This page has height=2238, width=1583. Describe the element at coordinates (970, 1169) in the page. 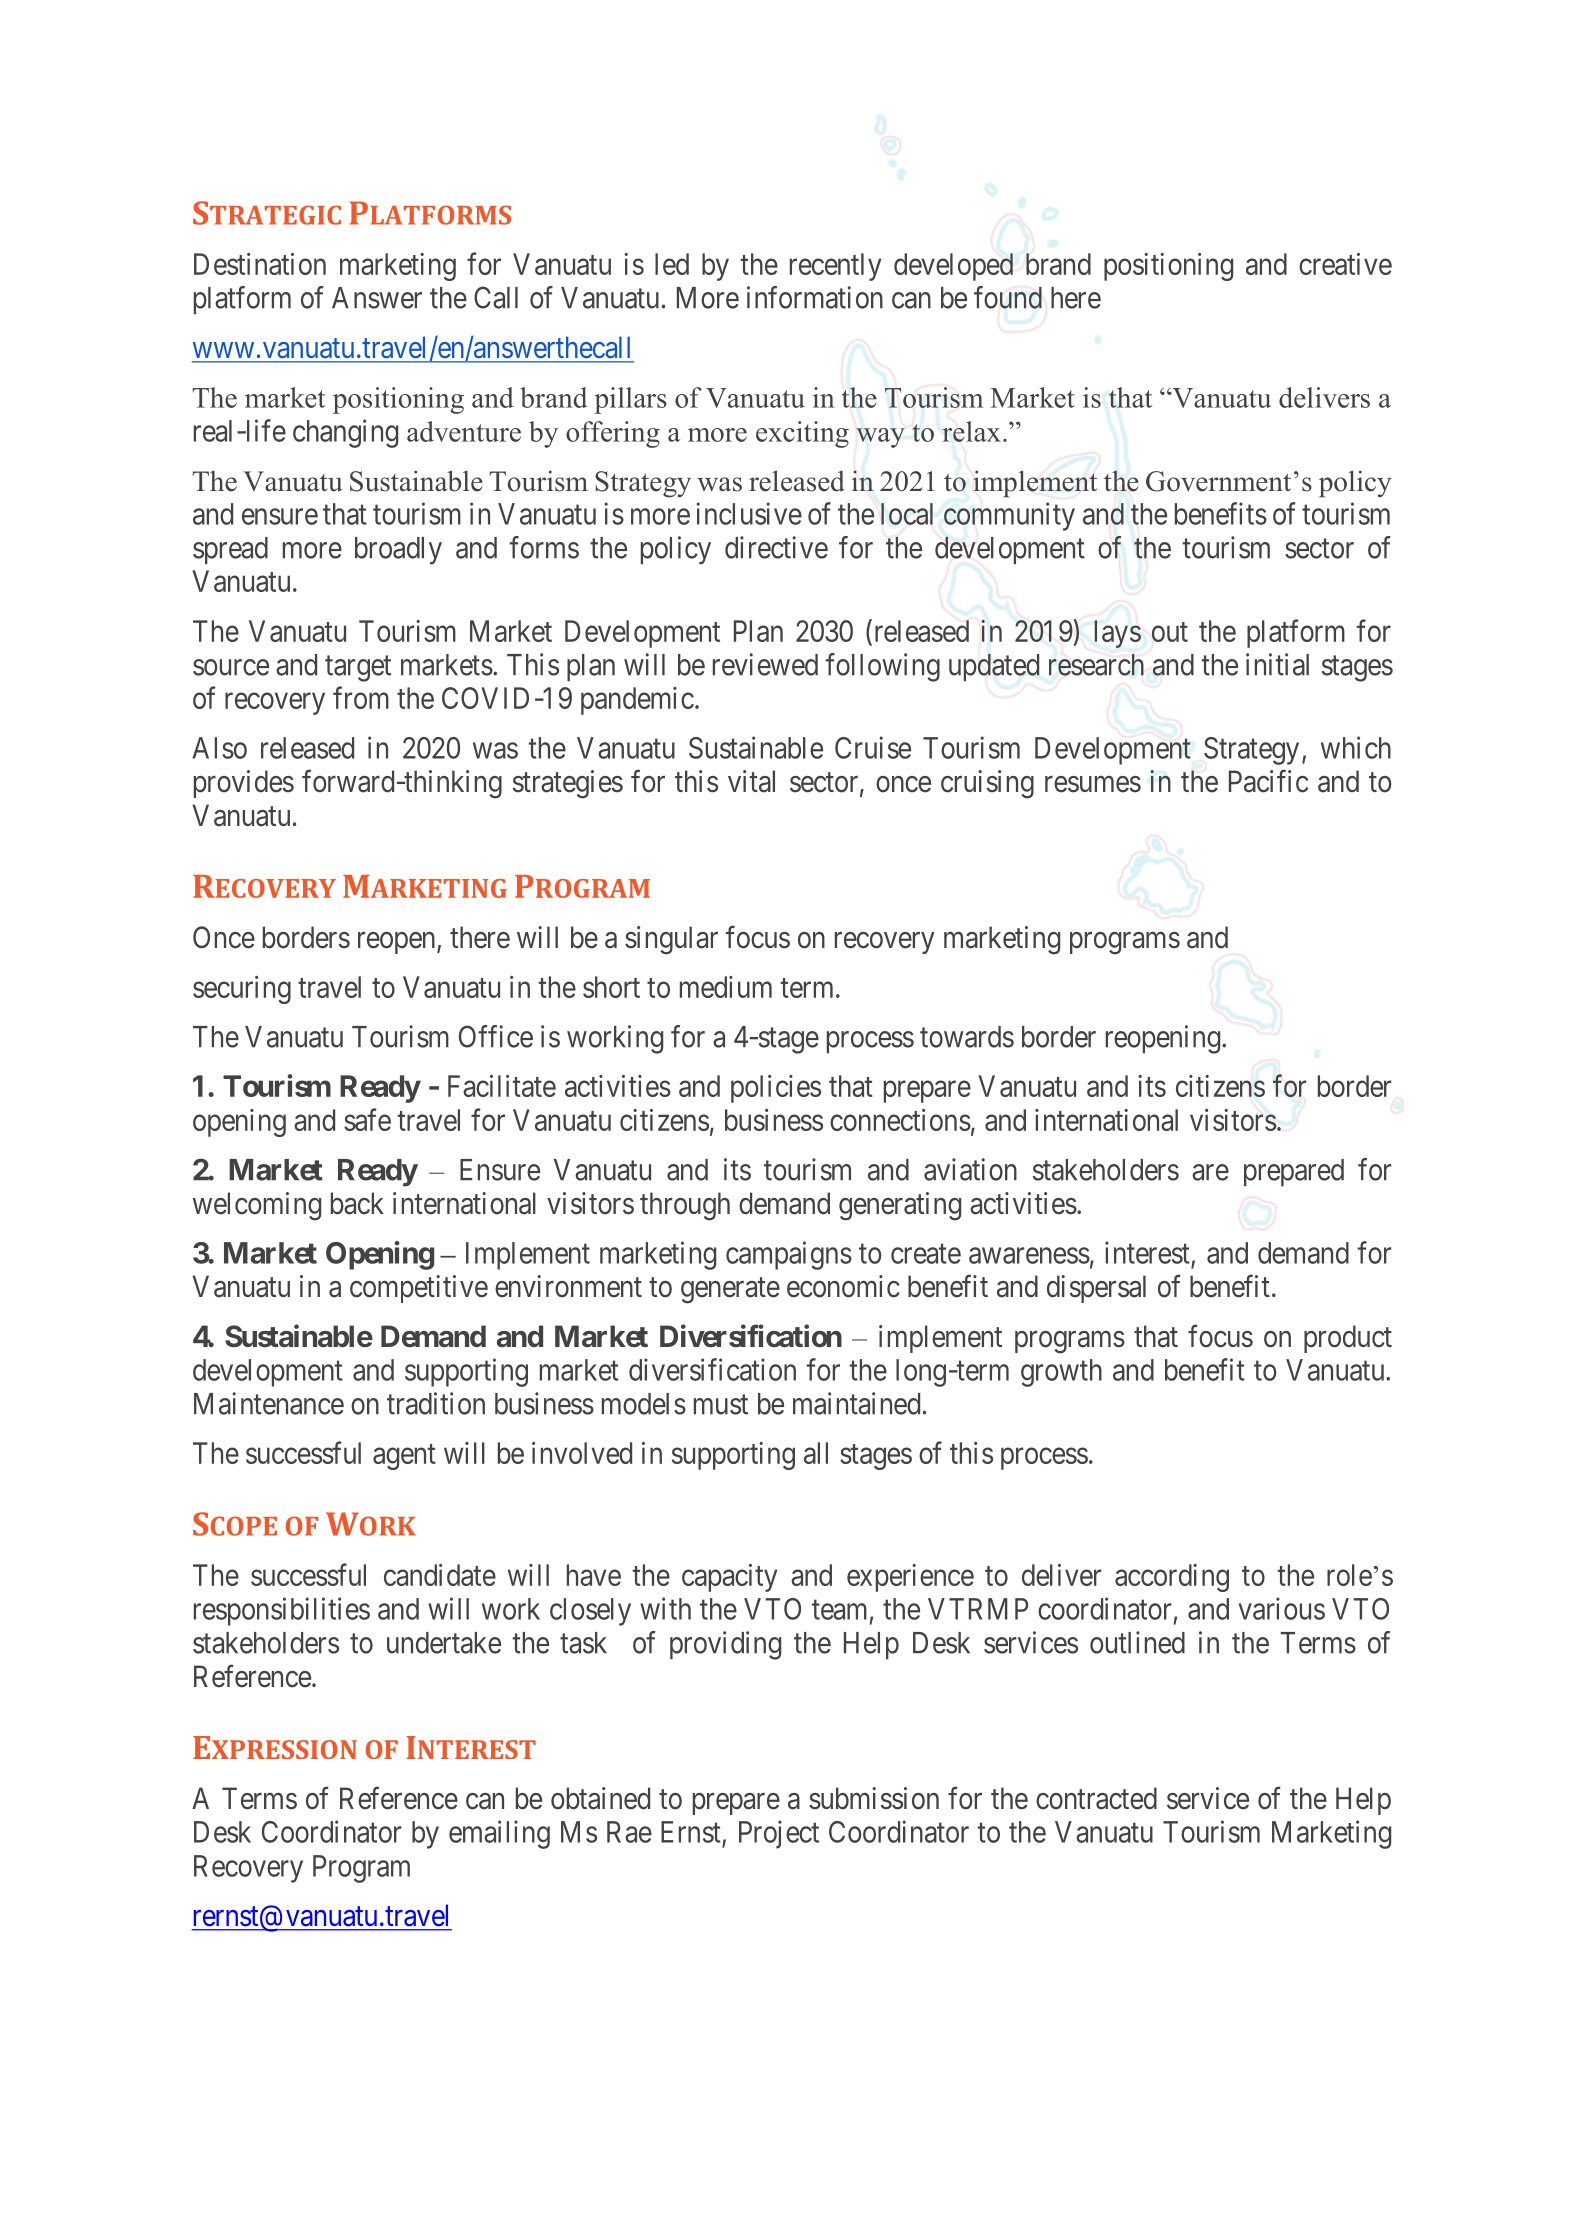

I see `aviation` at that location.
